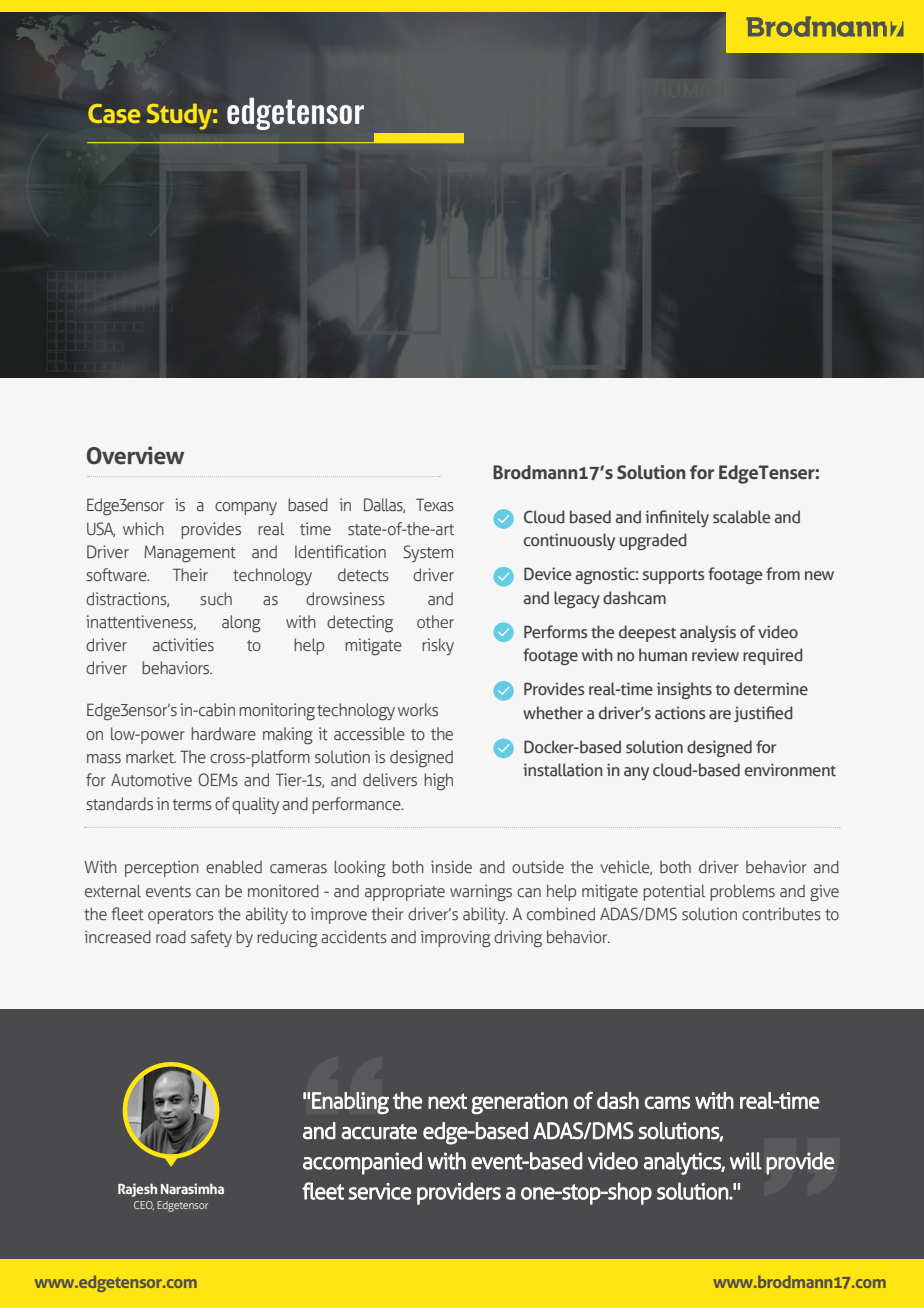 This document has width=924, height=1308. Describe the element at coordinates (451, 867) in the document. I see `inside` at that location.
